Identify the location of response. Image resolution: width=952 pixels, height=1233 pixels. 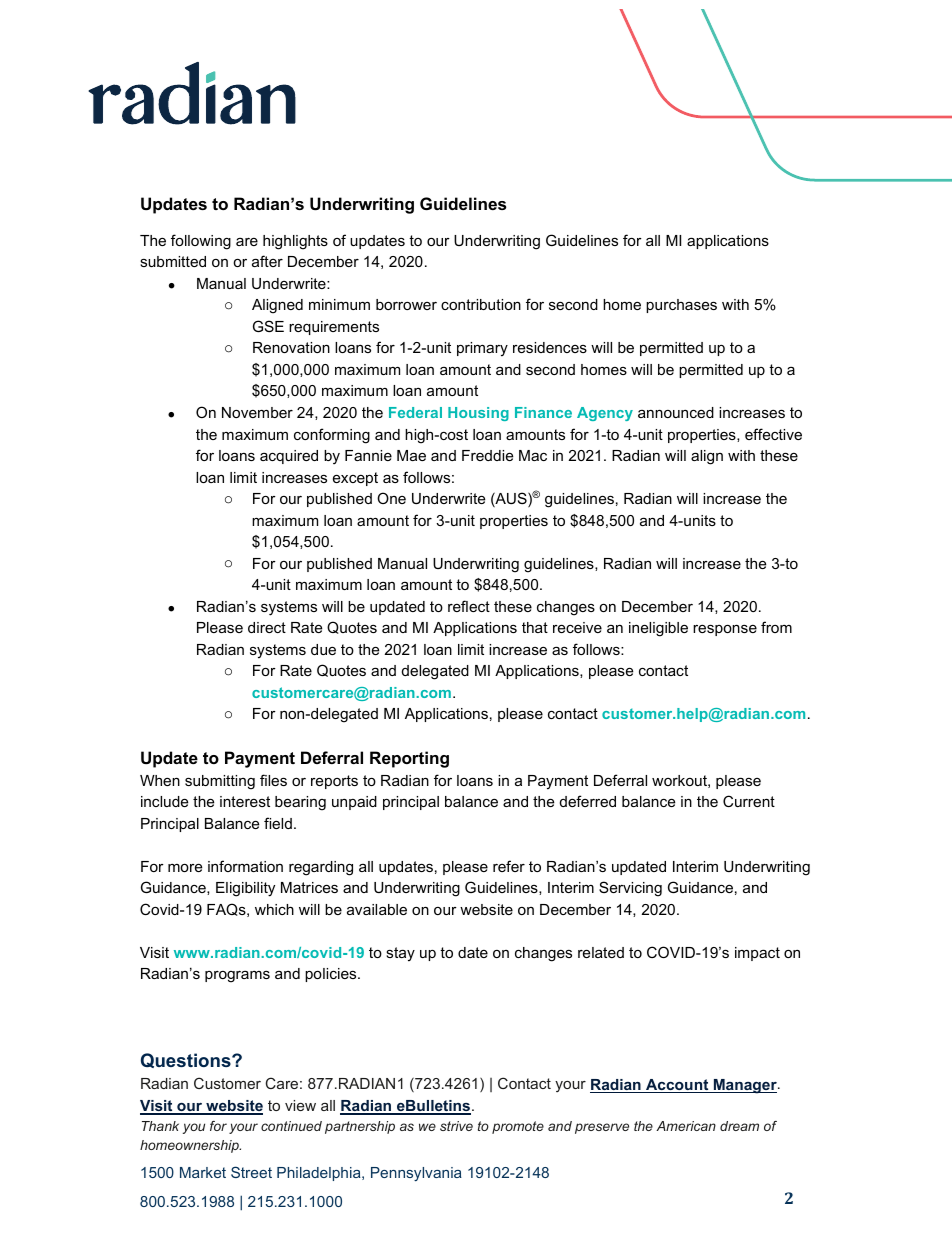
(725, 630).
